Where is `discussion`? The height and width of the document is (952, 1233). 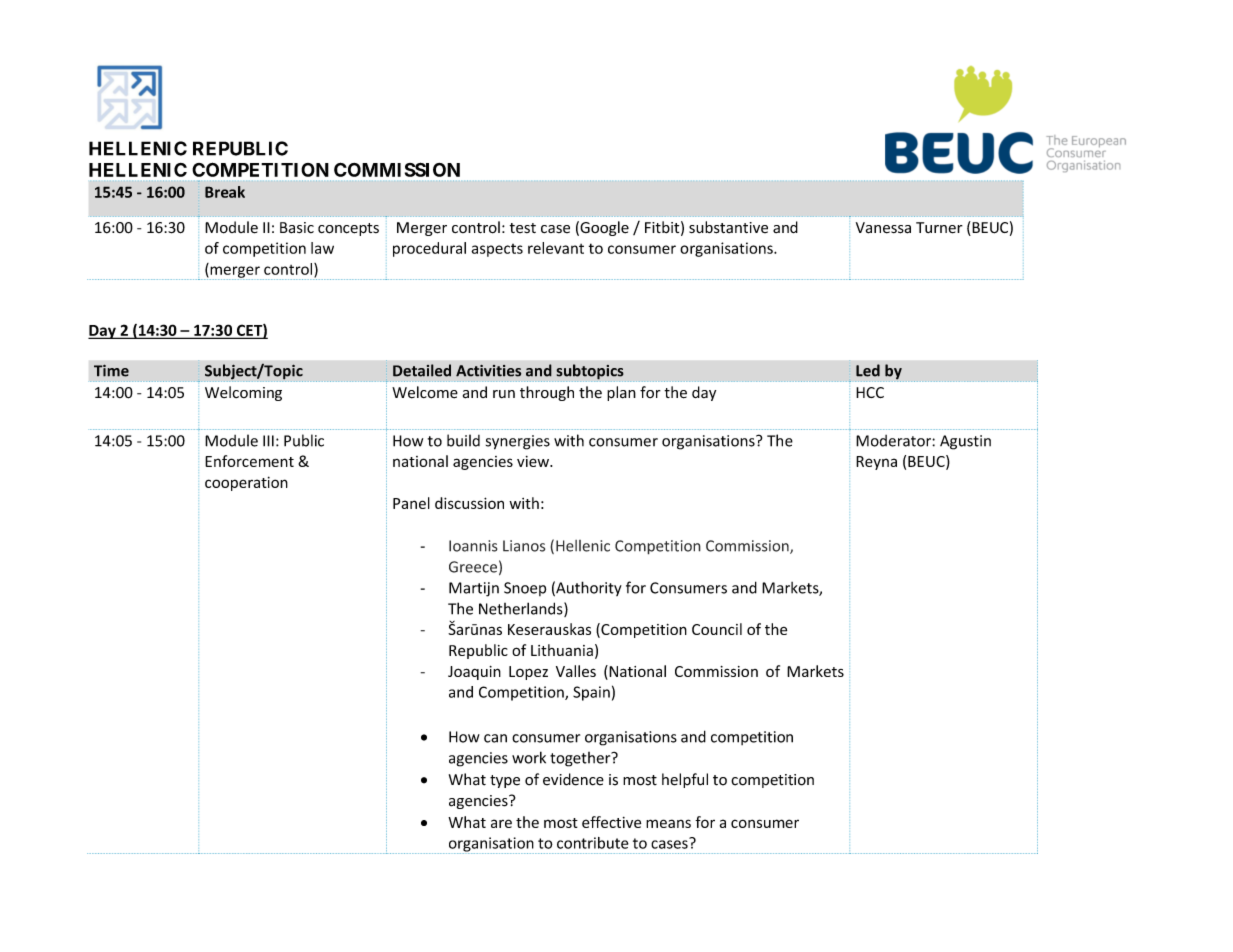
discussion is located at coordinates (469, 503).
